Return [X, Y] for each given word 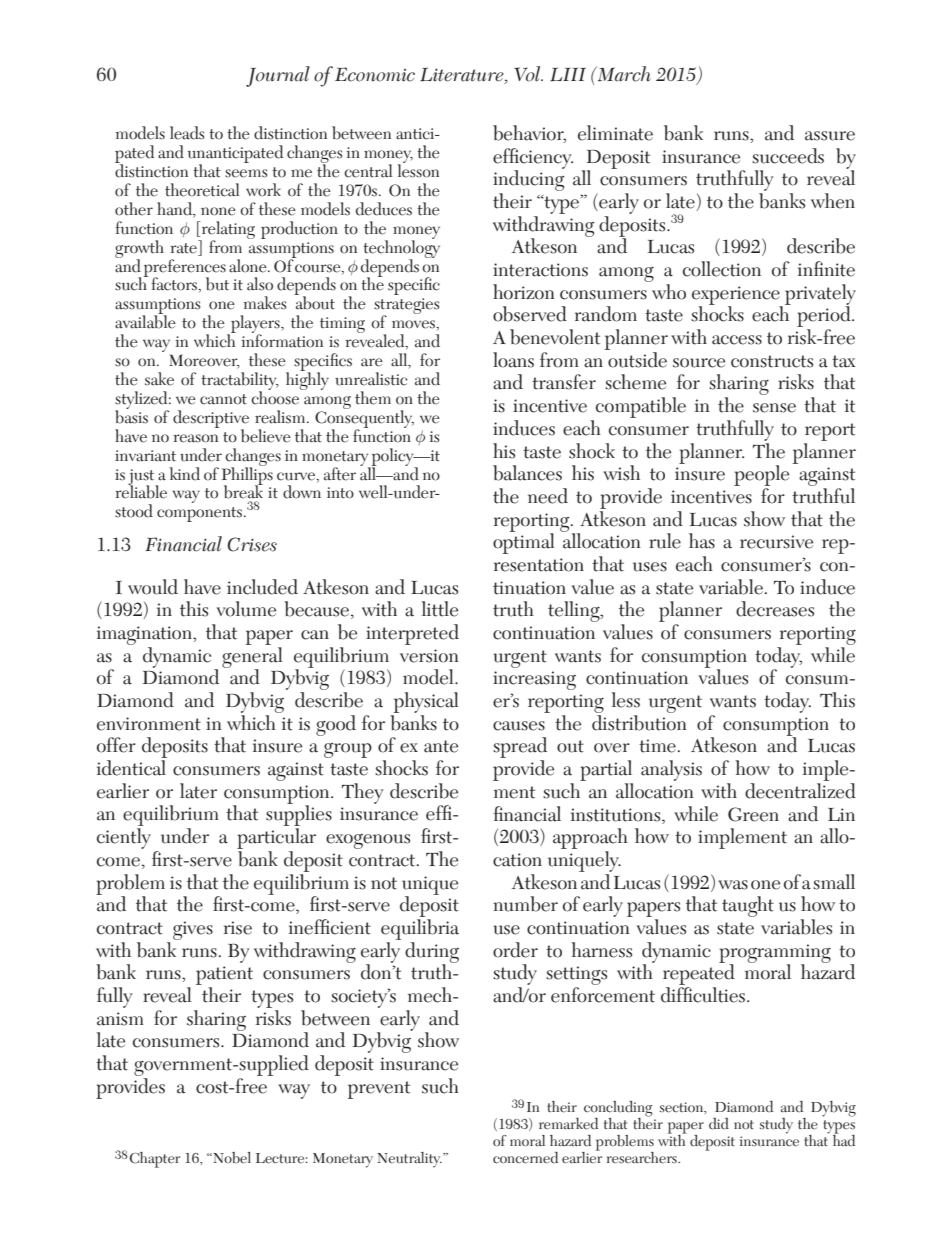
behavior [529, 134]
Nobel [231, 1158]
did [719, 1124]
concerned [525, 1158]
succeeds [788, 156]
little [440, 609]
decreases [775, 609]
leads [187, 133]
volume [246, 609]
